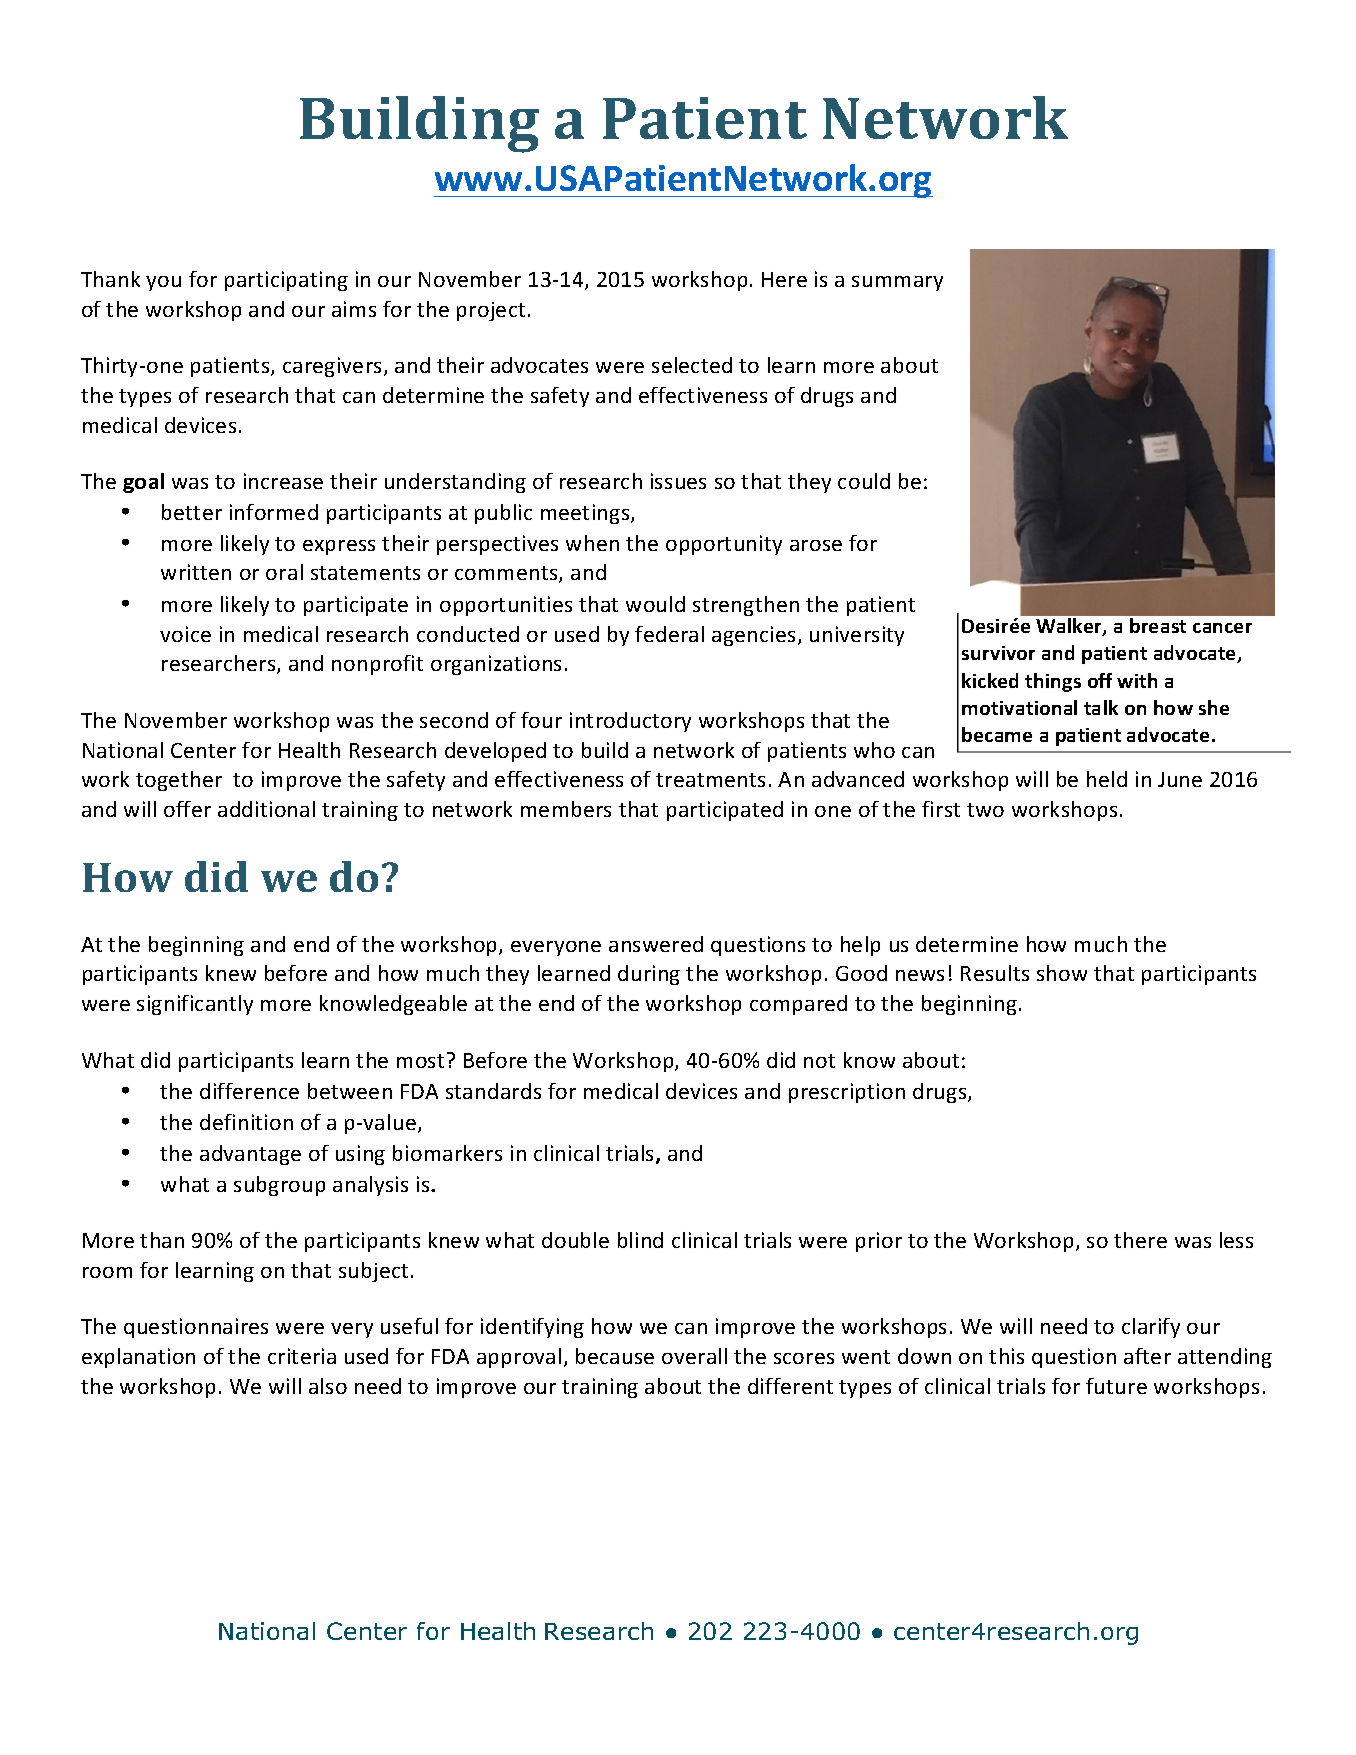 The height and width of the screenshot is (1755, 1356). What do you see at coordinates (655, 604) in the screenshot?
I see `would` at bounding box center [655, 604].
